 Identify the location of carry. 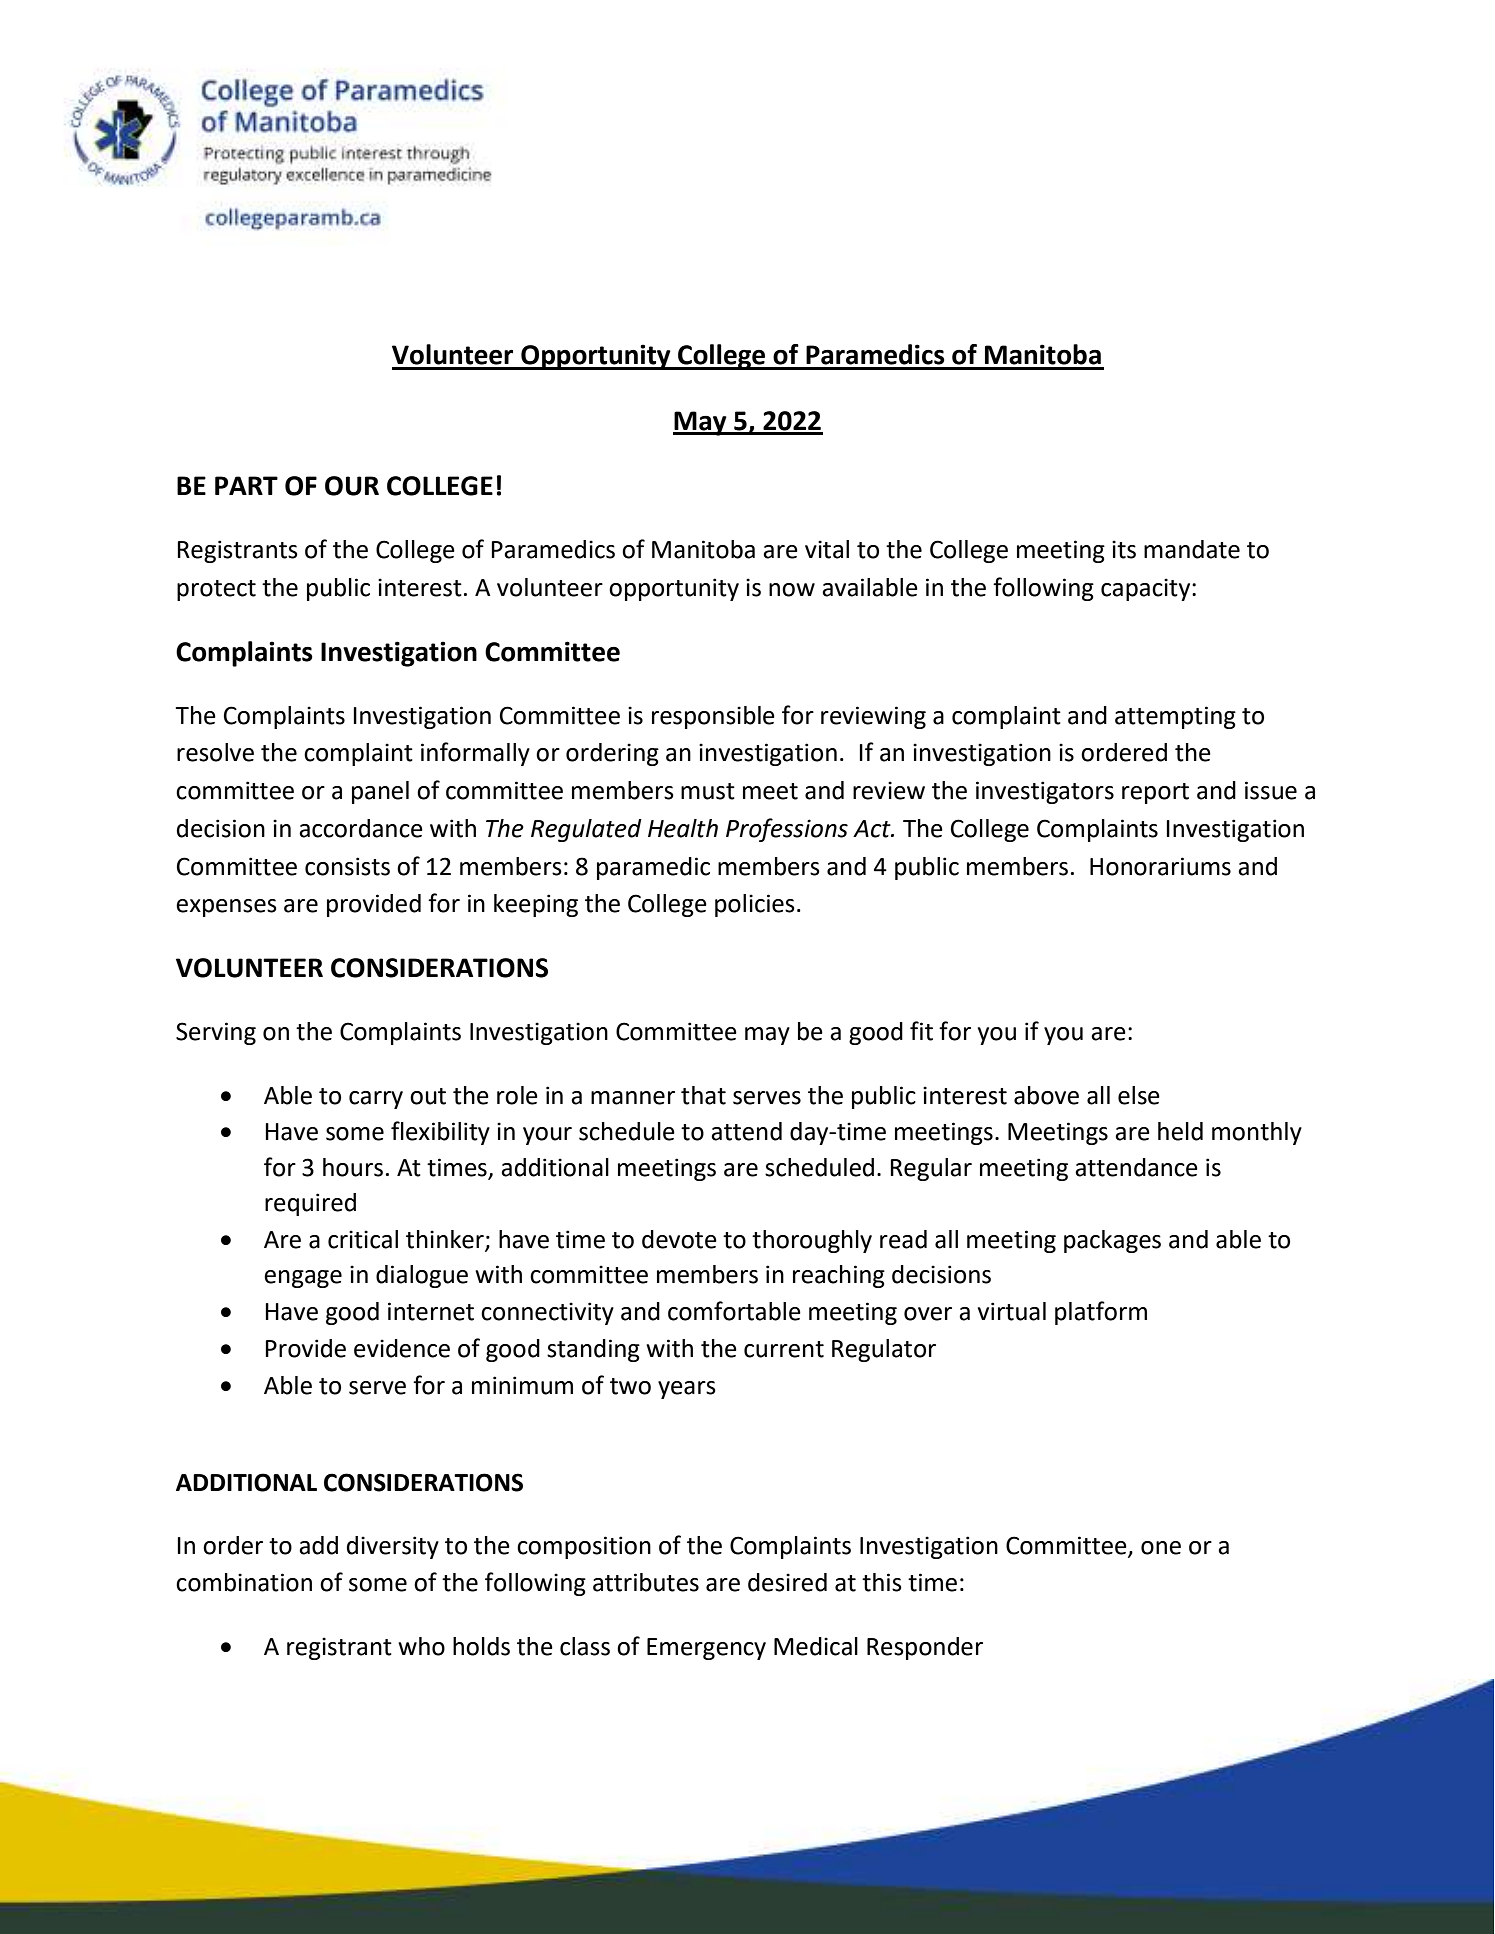
(376, 1100).
